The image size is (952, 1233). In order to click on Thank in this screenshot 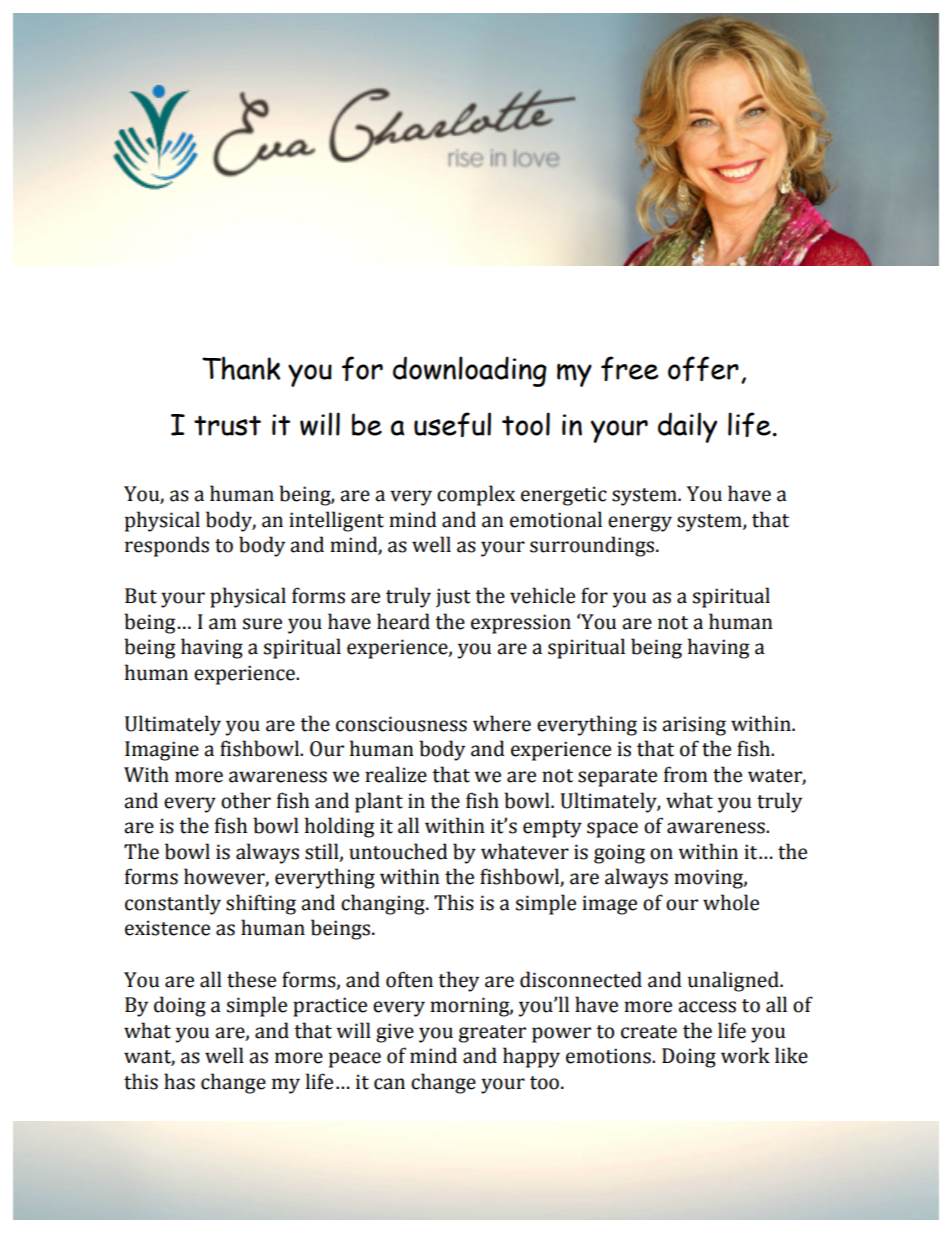, I will do `click(241, 368)`.
